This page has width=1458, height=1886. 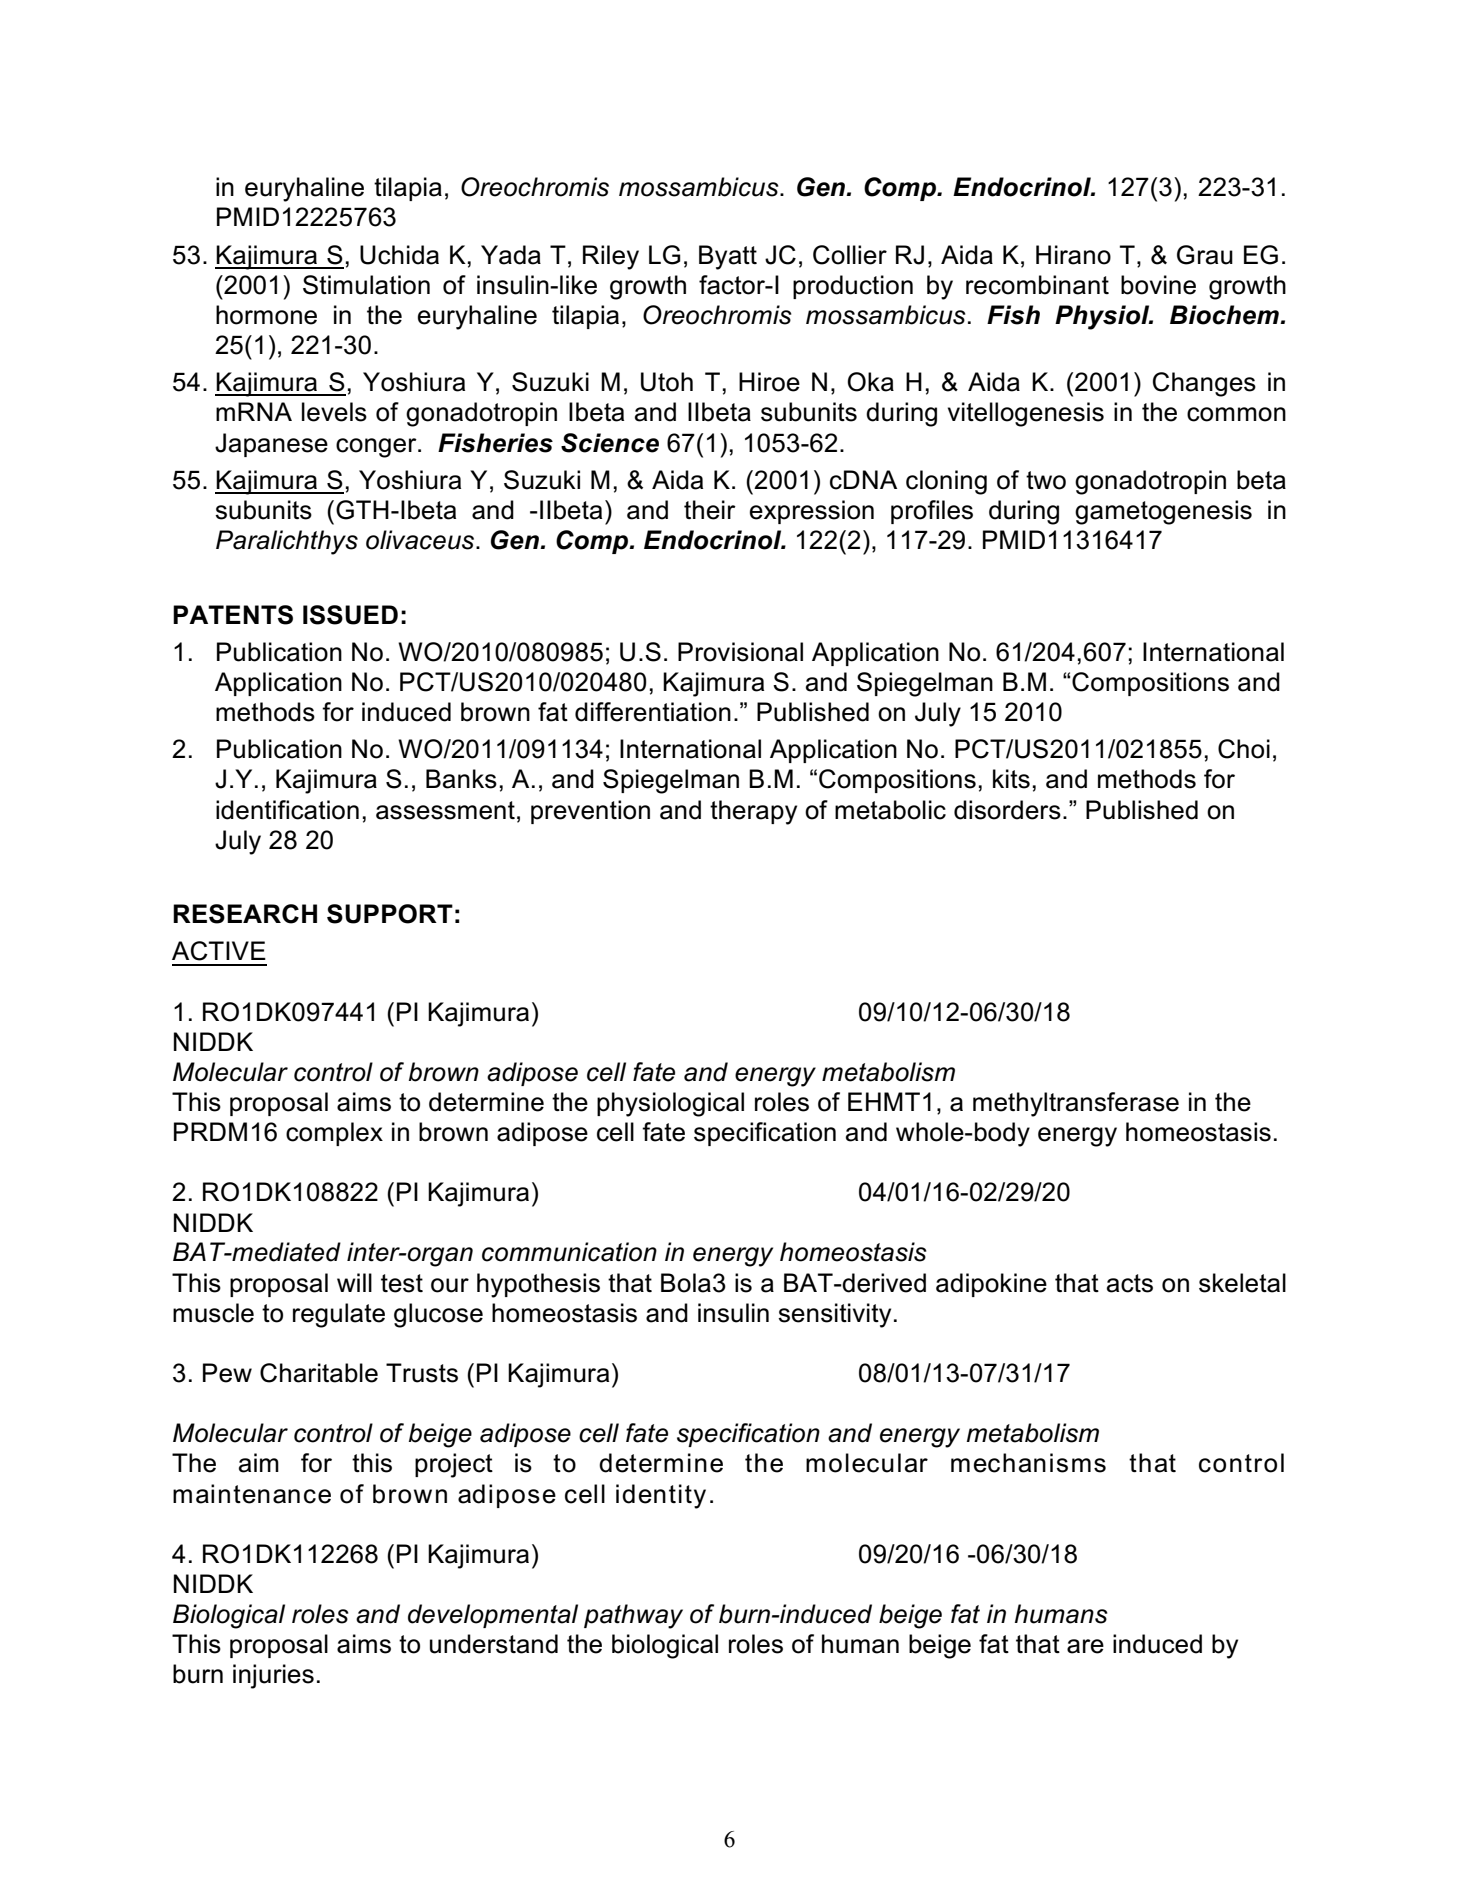 What do you see at coordinates (1158, 285) in the page?
I see `bovine` at bounding box center [1158, 285].
